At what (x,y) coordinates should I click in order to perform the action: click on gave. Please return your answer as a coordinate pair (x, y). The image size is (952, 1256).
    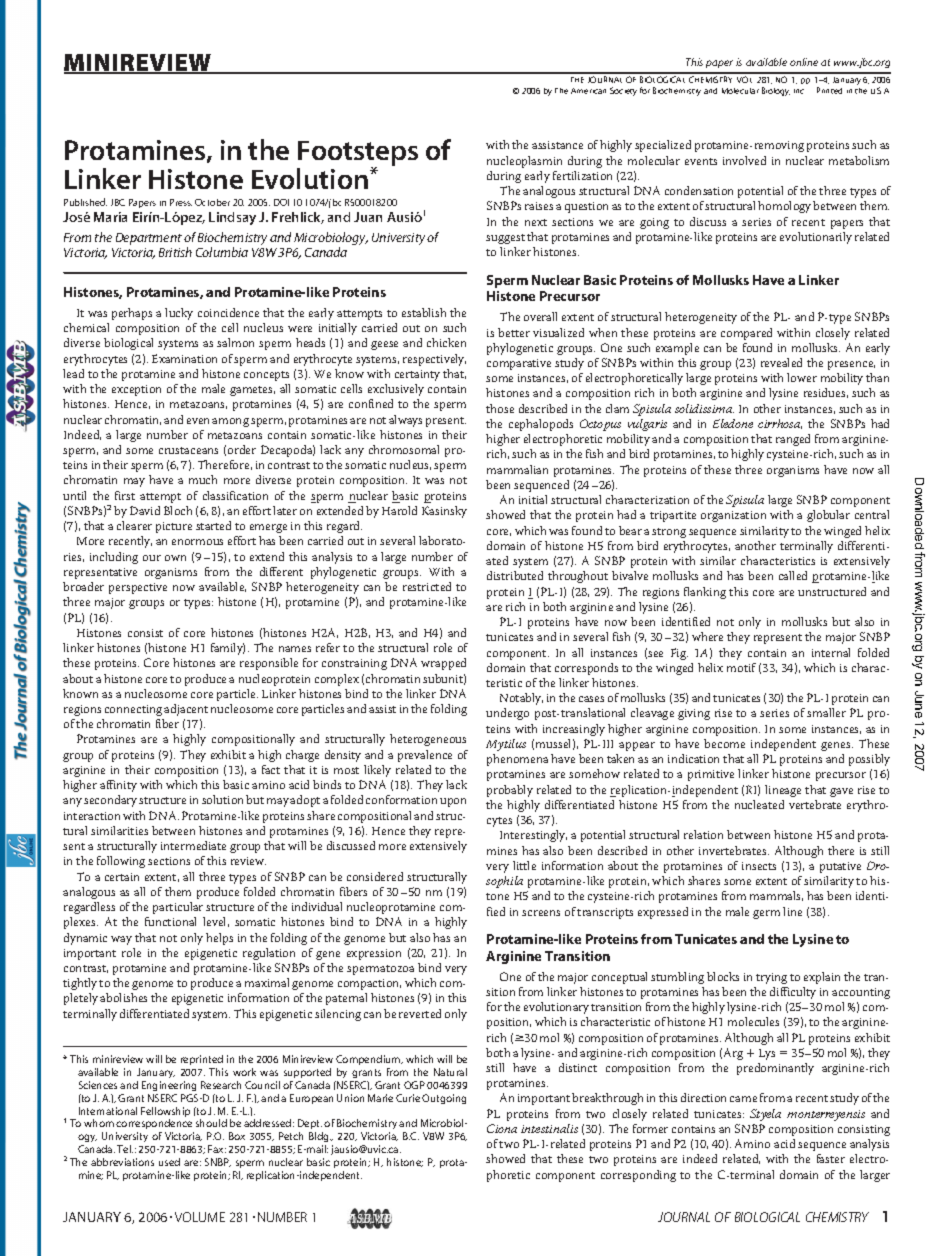
    Looking at the image, I should click on (841, 792).
